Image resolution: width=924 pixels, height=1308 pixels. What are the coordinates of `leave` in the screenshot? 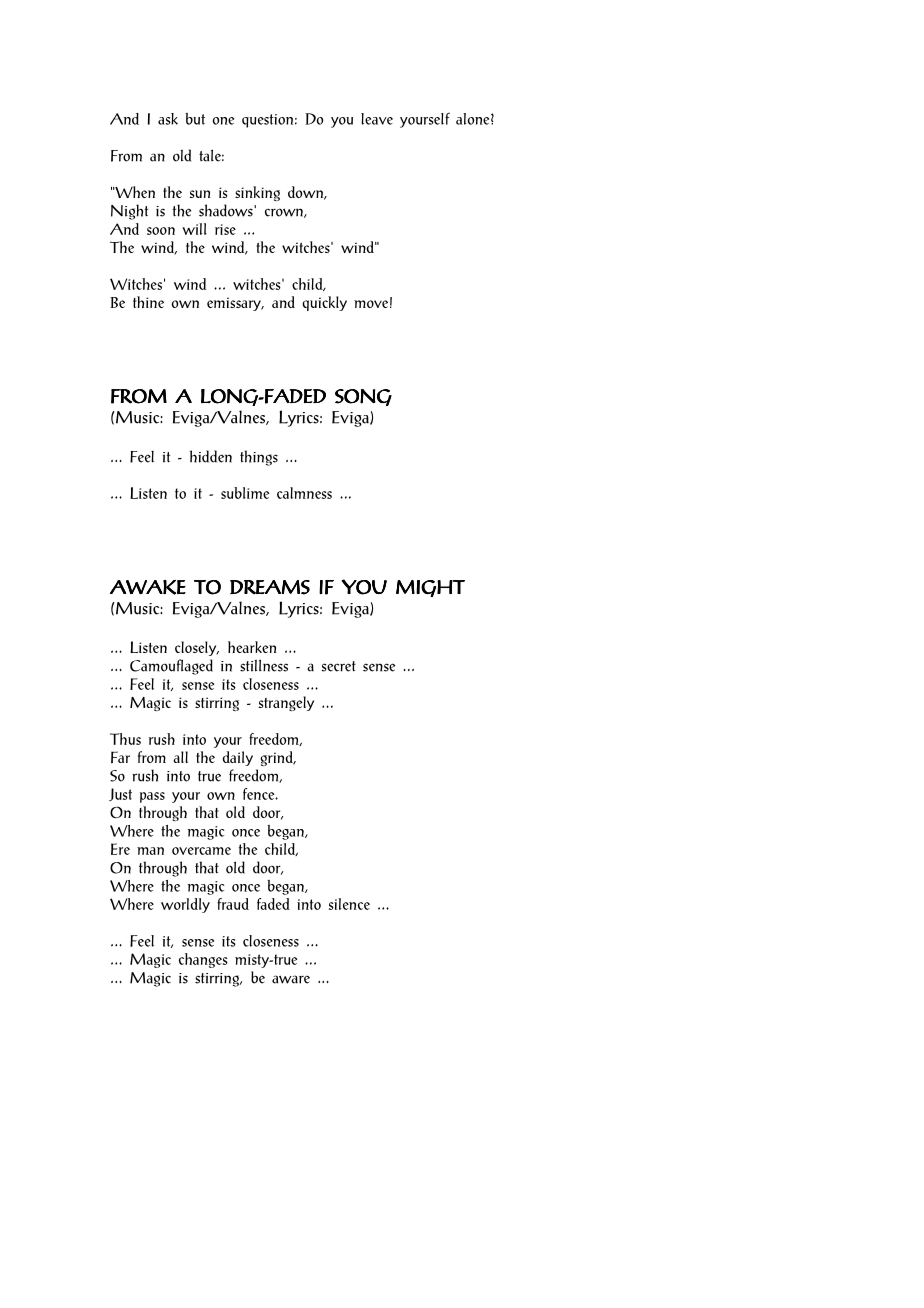 It's located at (377, 119).
